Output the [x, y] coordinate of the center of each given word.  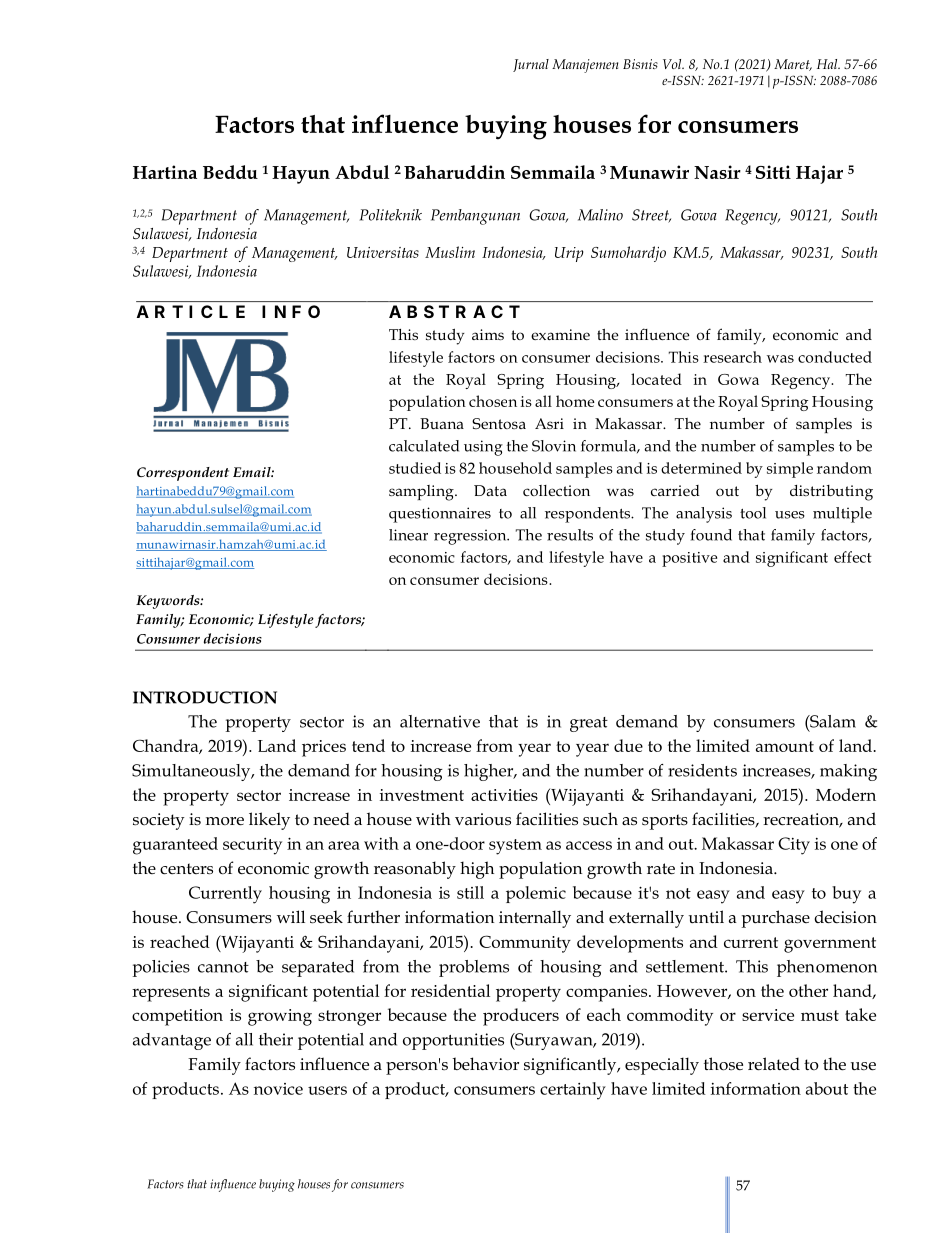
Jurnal [531, 65]
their [276, 1039]
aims [488, 334]
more [225, 821]
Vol [673, 64]
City [794, 846]
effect [853, 557]
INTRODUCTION [205, 697]
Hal [828, 64]
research [732, 357]
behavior [485, 1064]
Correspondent [183, 474]
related [774, 1064]
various [483, 819]
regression [471, 537]
